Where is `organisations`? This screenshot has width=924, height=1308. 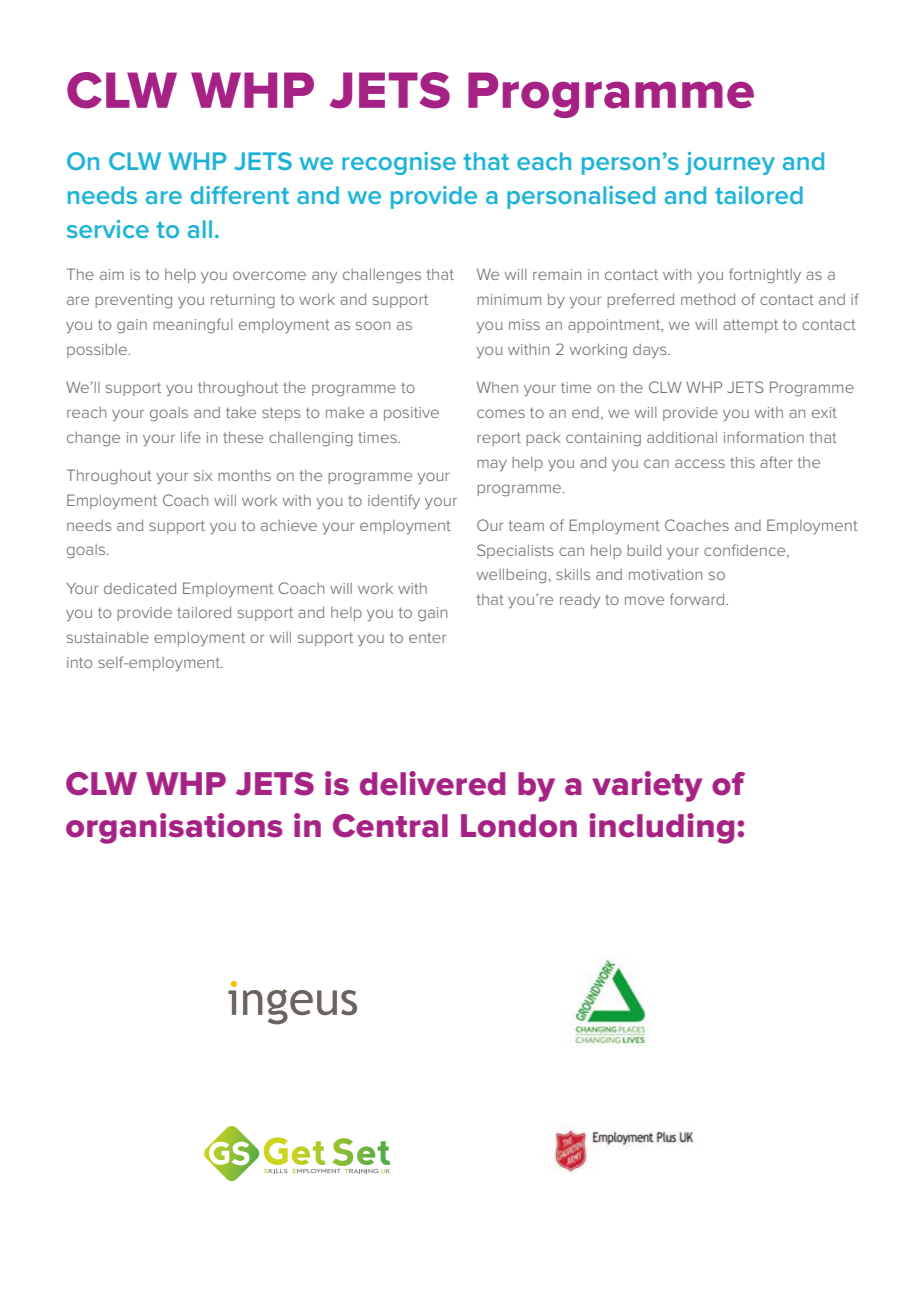 organisations is located at coordinates (174, 828).
